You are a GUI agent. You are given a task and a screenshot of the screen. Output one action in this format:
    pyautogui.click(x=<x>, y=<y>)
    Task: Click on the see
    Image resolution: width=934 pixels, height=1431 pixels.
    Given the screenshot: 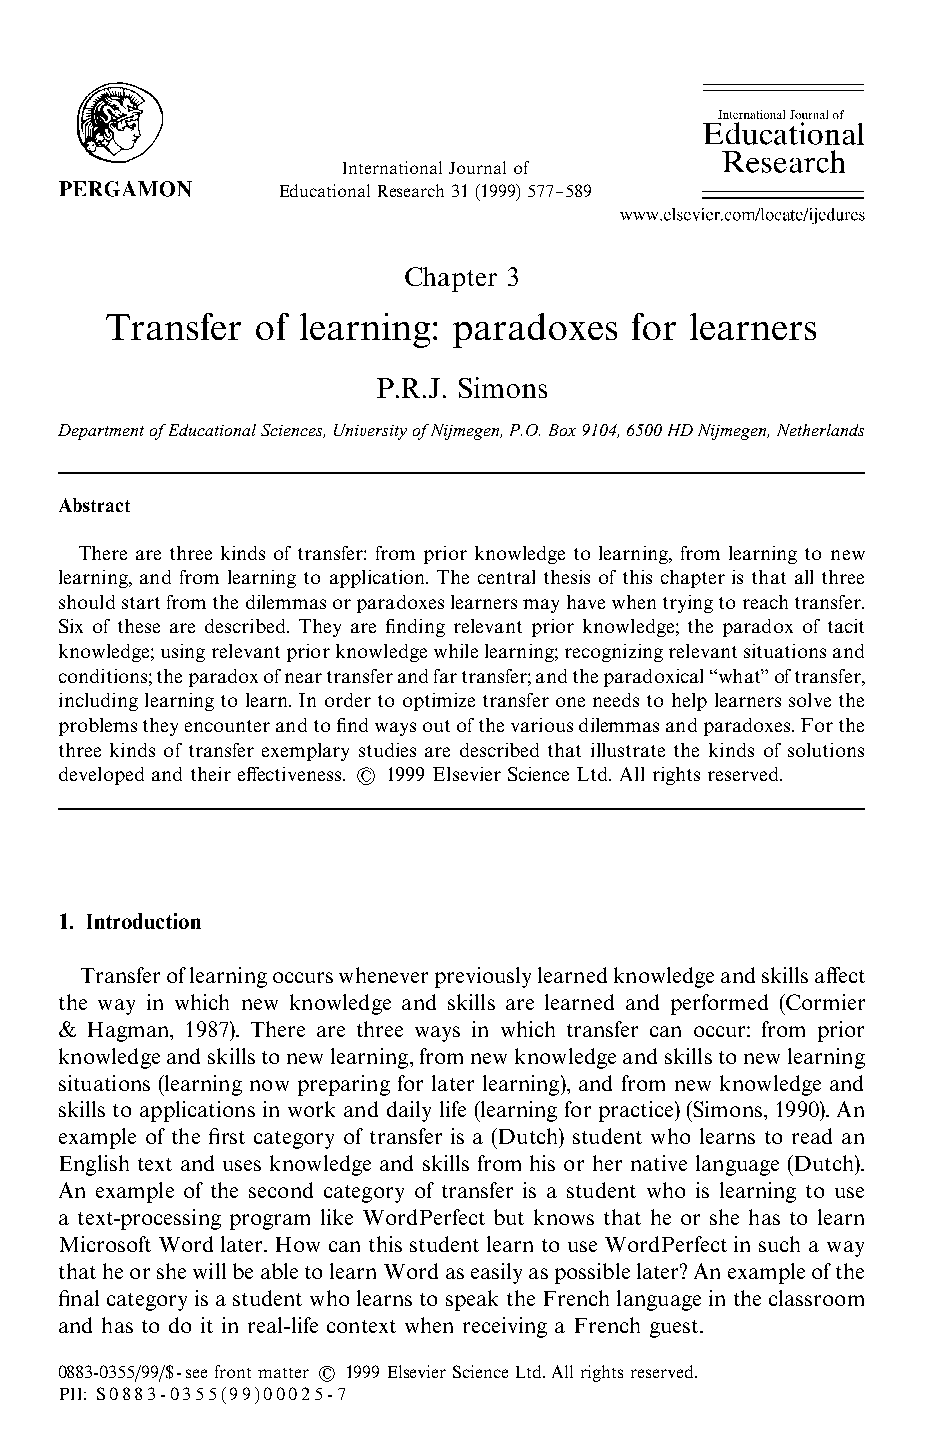 What is the action you would take?
    pyautogui.click(x=196, y=1373)
